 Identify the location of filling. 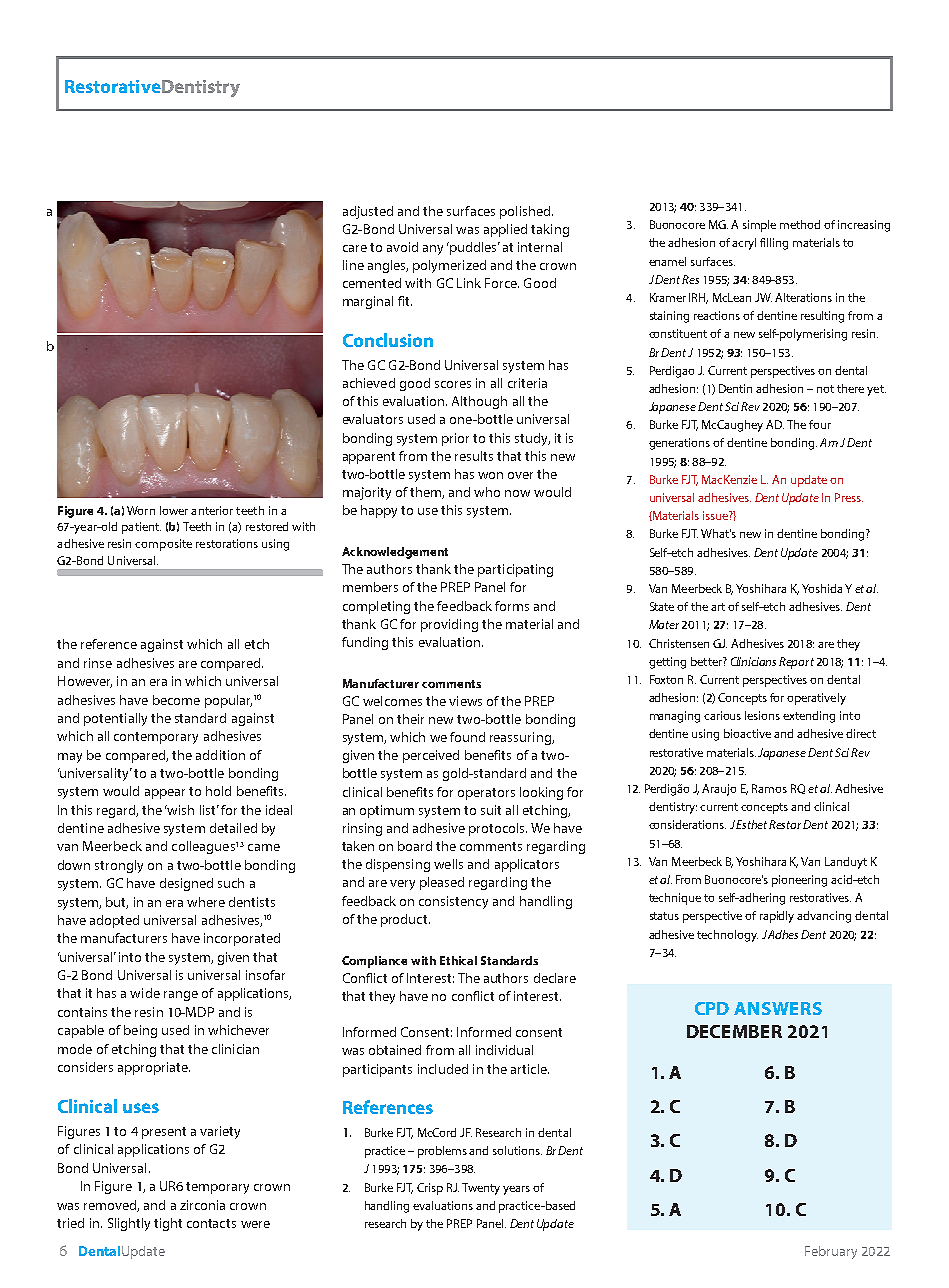
(774, 244).
